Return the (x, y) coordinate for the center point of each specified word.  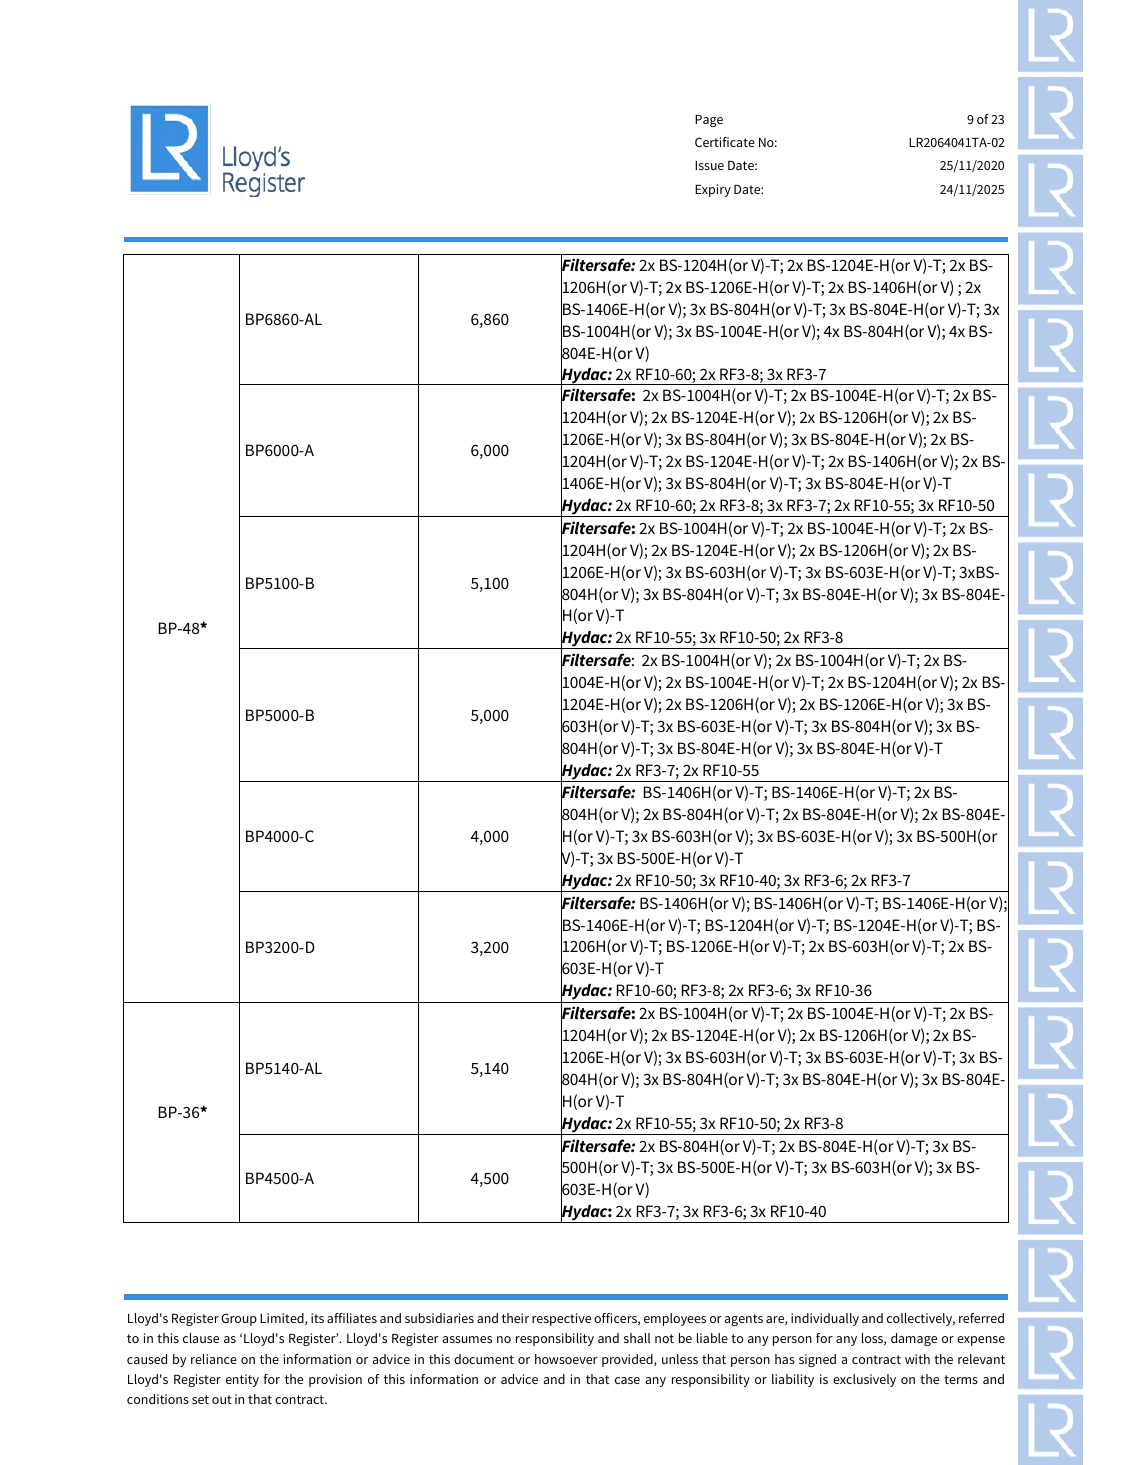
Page (709, 121)
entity (242, 1380)
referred (981, 1318)
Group (239, 1319)
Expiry (713, 190)
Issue (709, 165)
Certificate (725, 142)
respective (561, 1319)
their (515, 1318)
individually (825, 1319)
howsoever (566, 1359)
